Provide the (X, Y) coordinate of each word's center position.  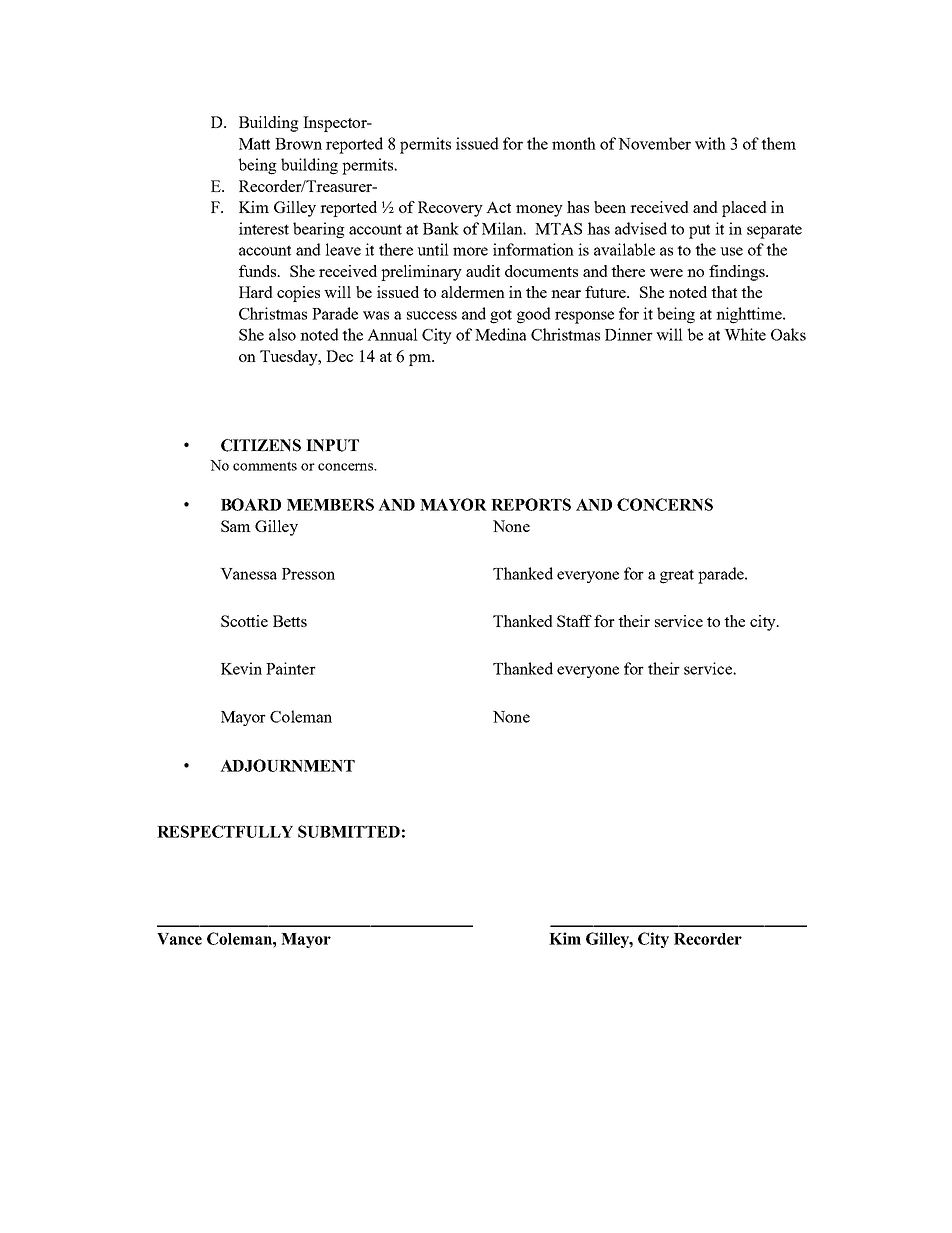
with (710, 143)
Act (498, 207)
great (677, 576)
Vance (179, 939)
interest (264, 228)
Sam (236, 526)
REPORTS (531, 504)
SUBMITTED (349, 831)
